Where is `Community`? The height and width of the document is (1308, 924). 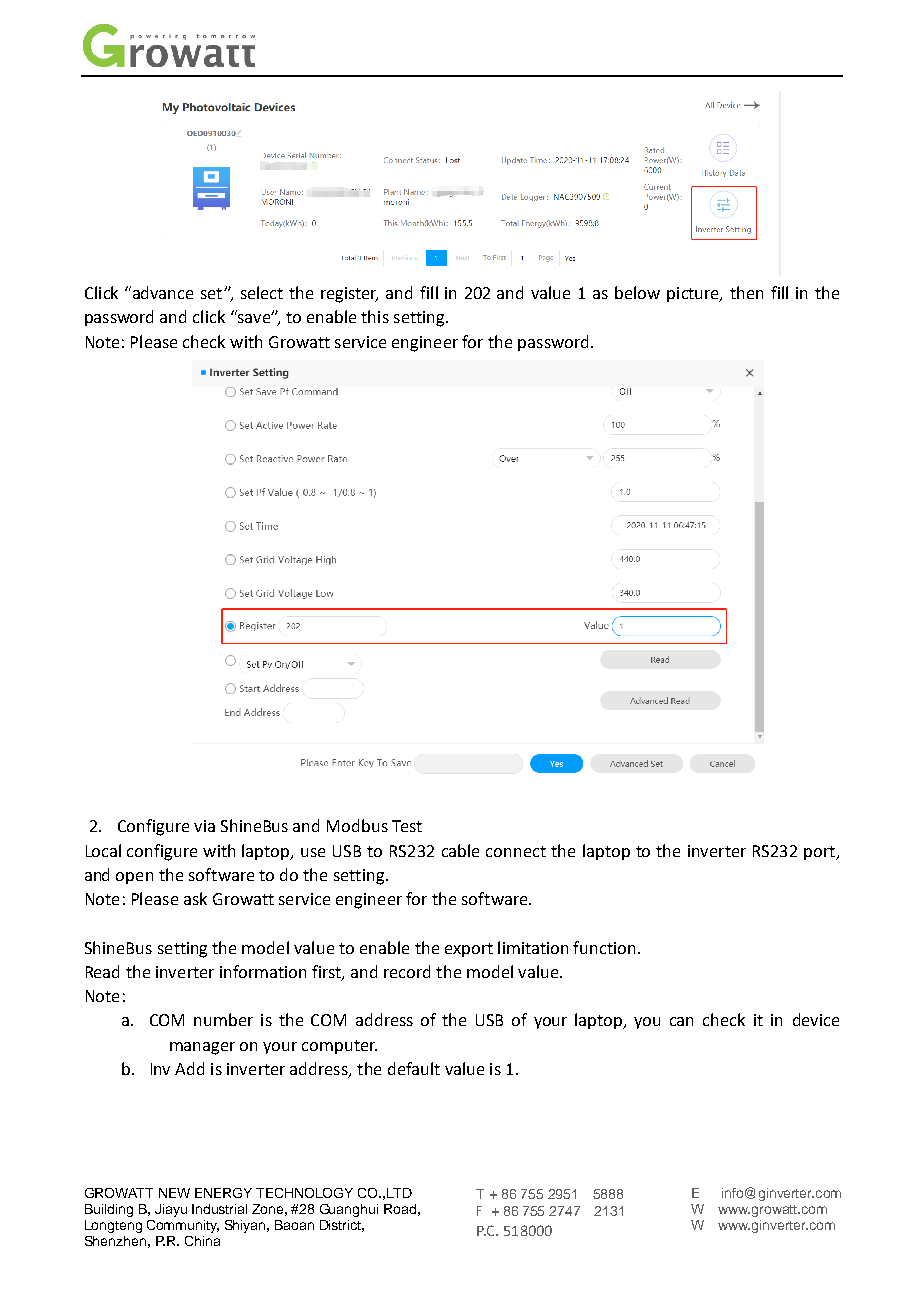
Community is located at coordinates (183, 1226).
